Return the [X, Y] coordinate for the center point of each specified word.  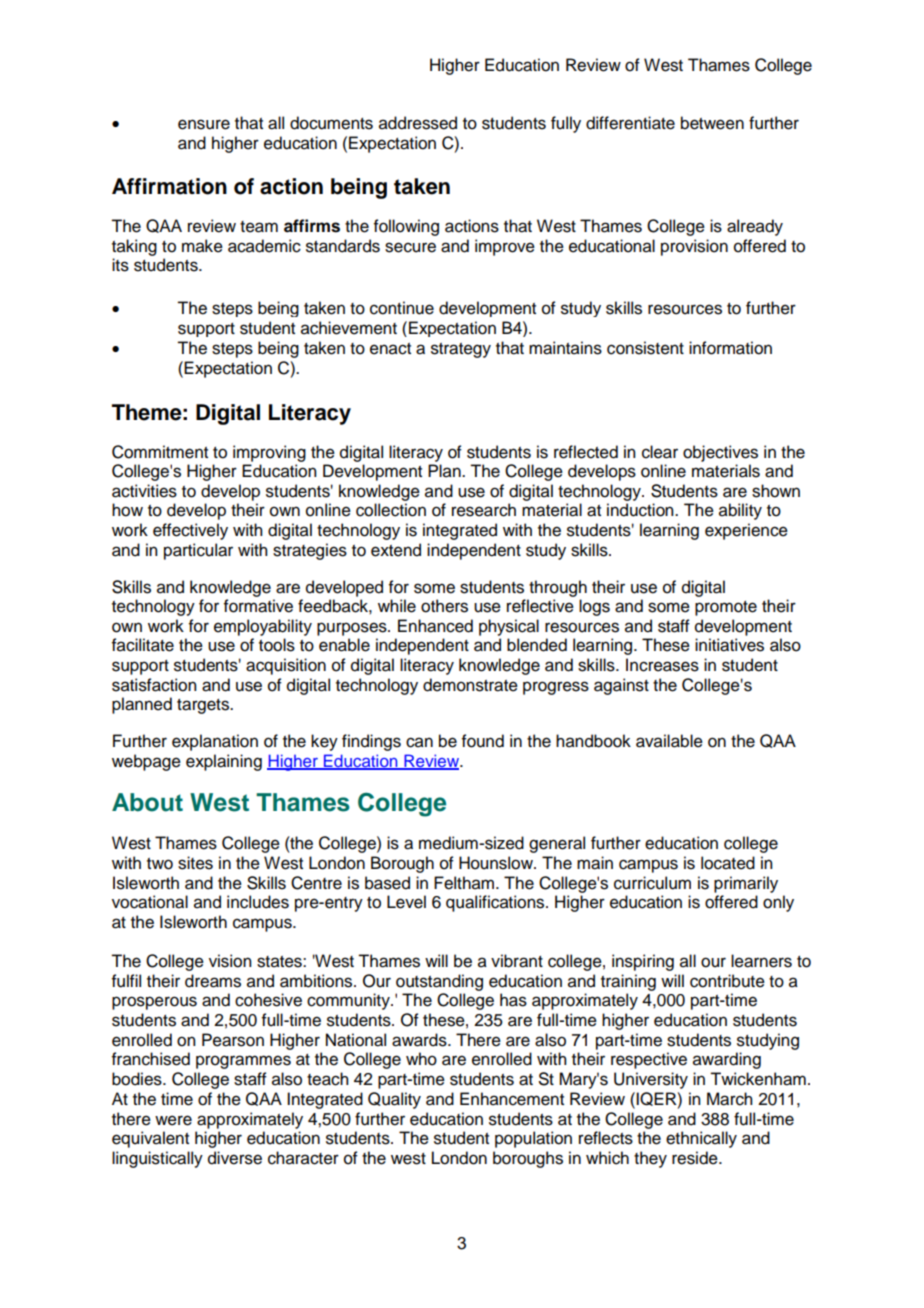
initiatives [729, 645]
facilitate [143, 645]
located [728, 863]
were [173, 1120]
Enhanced [435, 626]
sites [195, 863]
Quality [394, 1100]
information [730, 348]
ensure [204, 124]
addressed [418, 123]
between [712, 123]
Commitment [160, 452]
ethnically [701, 1139]
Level [406, 902]
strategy [461, 350]
